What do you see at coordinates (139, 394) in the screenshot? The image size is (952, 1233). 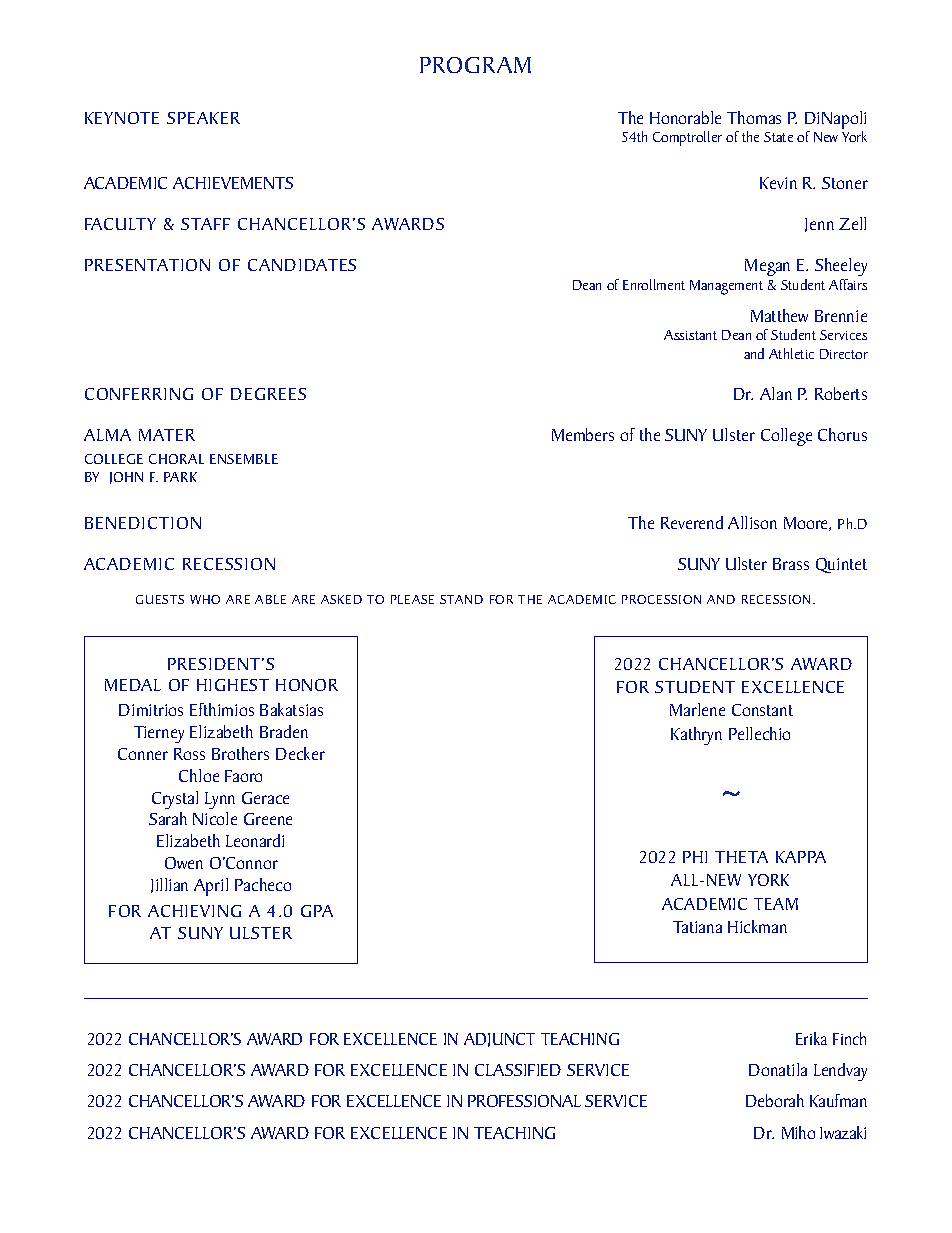 I see `CONFERRING` at bounding box center [139, 394].
